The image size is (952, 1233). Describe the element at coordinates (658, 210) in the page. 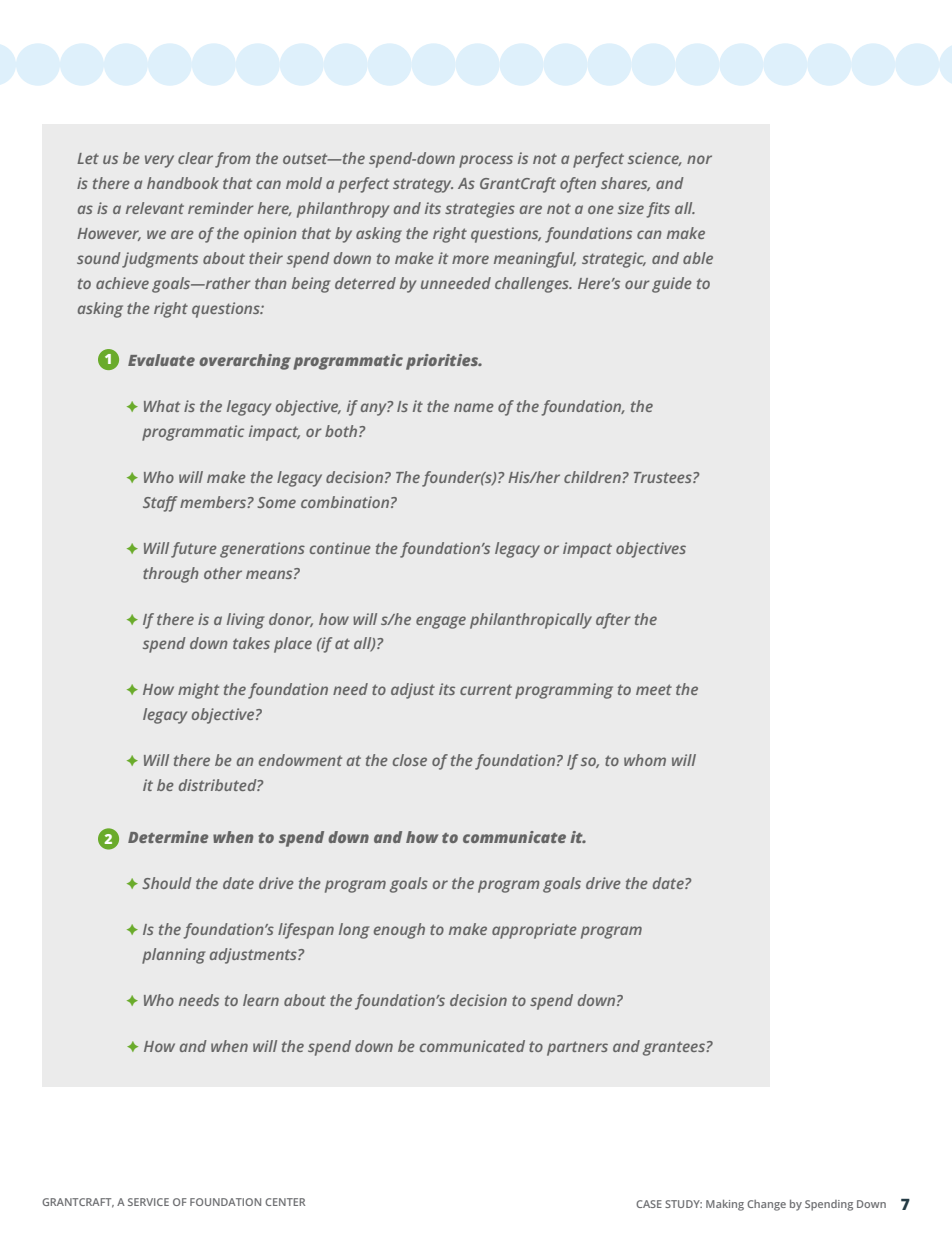

I see `fits` at that location.
